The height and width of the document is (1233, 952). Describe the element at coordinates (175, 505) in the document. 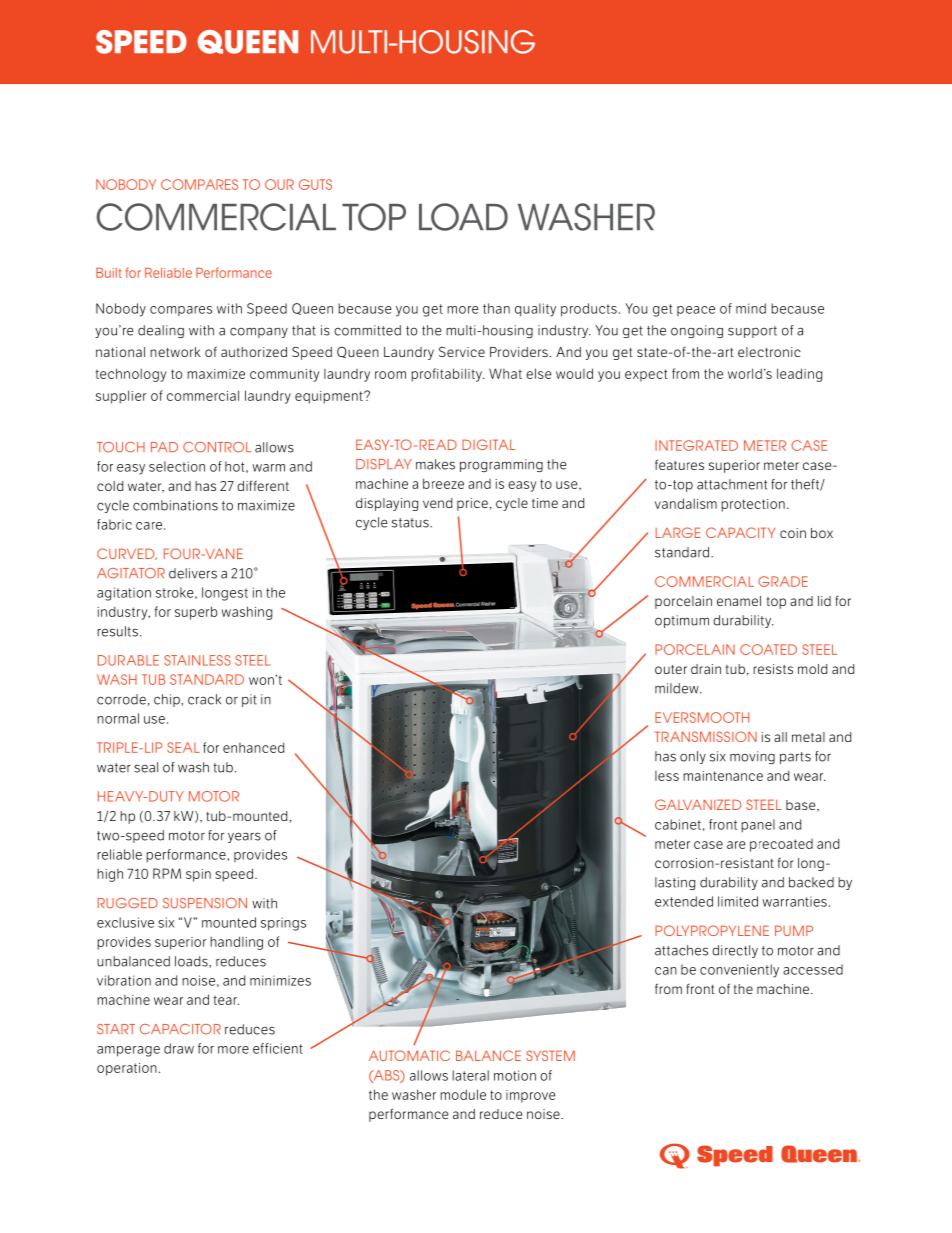

I see `combinations` at that location.
